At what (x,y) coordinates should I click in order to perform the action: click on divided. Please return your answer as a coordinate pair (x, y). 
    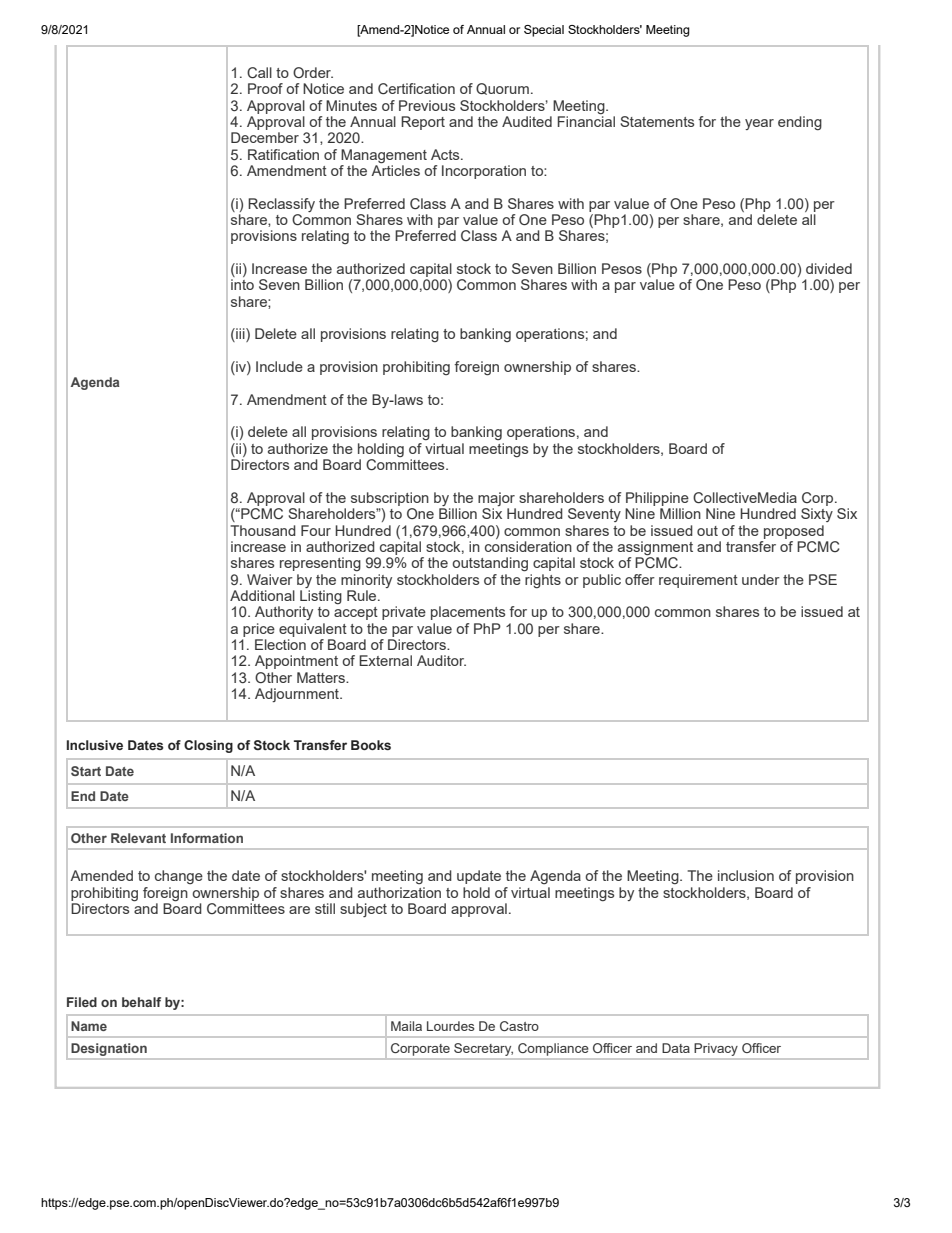
    Looking at the image, I should click on (829, 268).
